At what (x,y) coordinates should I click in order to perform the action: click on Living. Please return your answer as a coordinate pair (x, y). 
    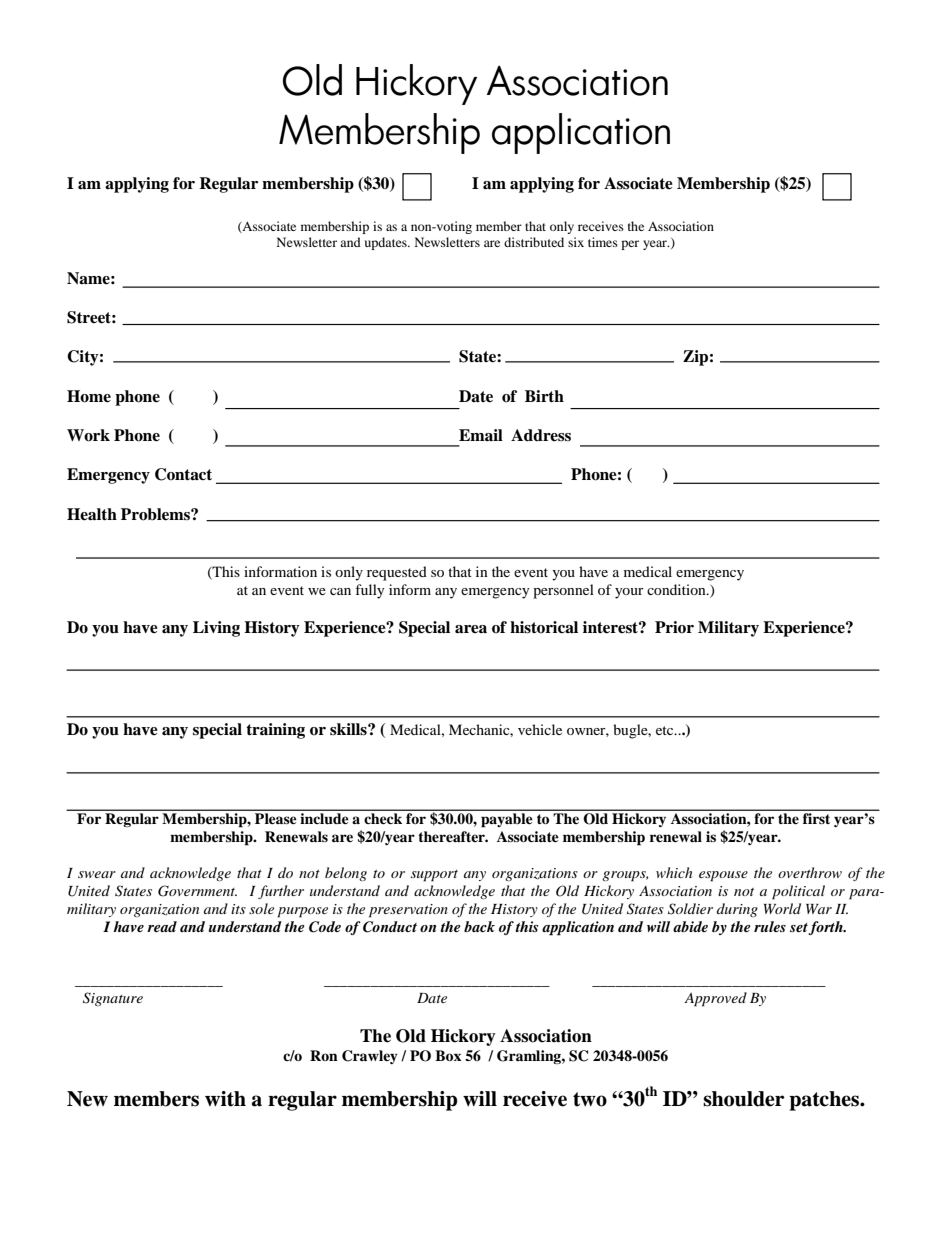
    Looking at the image, I should click on (216, 629).
